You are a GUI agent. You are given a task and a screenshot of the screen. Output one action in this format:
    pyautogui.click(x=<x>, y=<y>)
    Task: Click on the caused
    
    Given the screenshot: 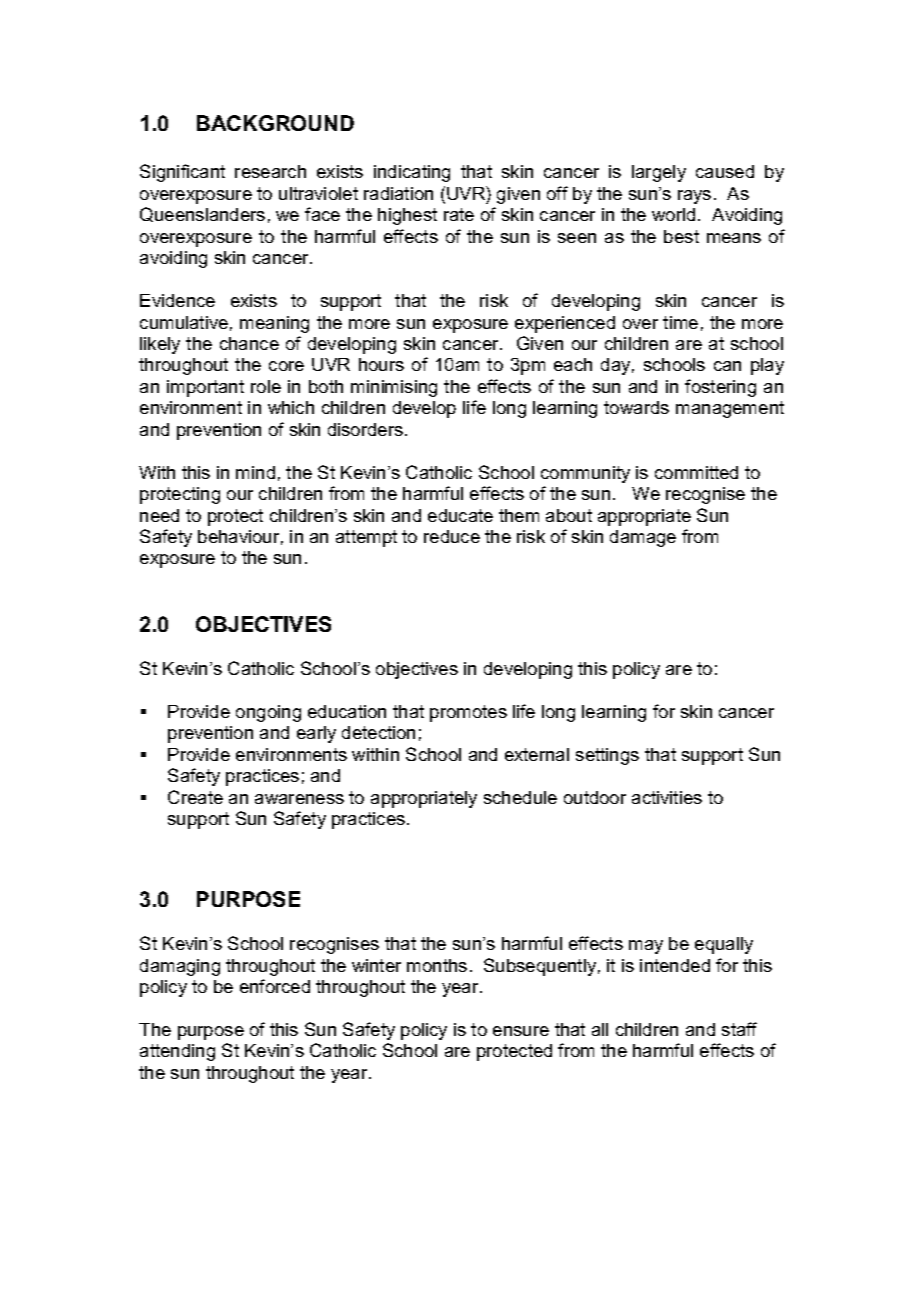 What is the action you would take?
    pyautogui.click(x=725, y=171)
